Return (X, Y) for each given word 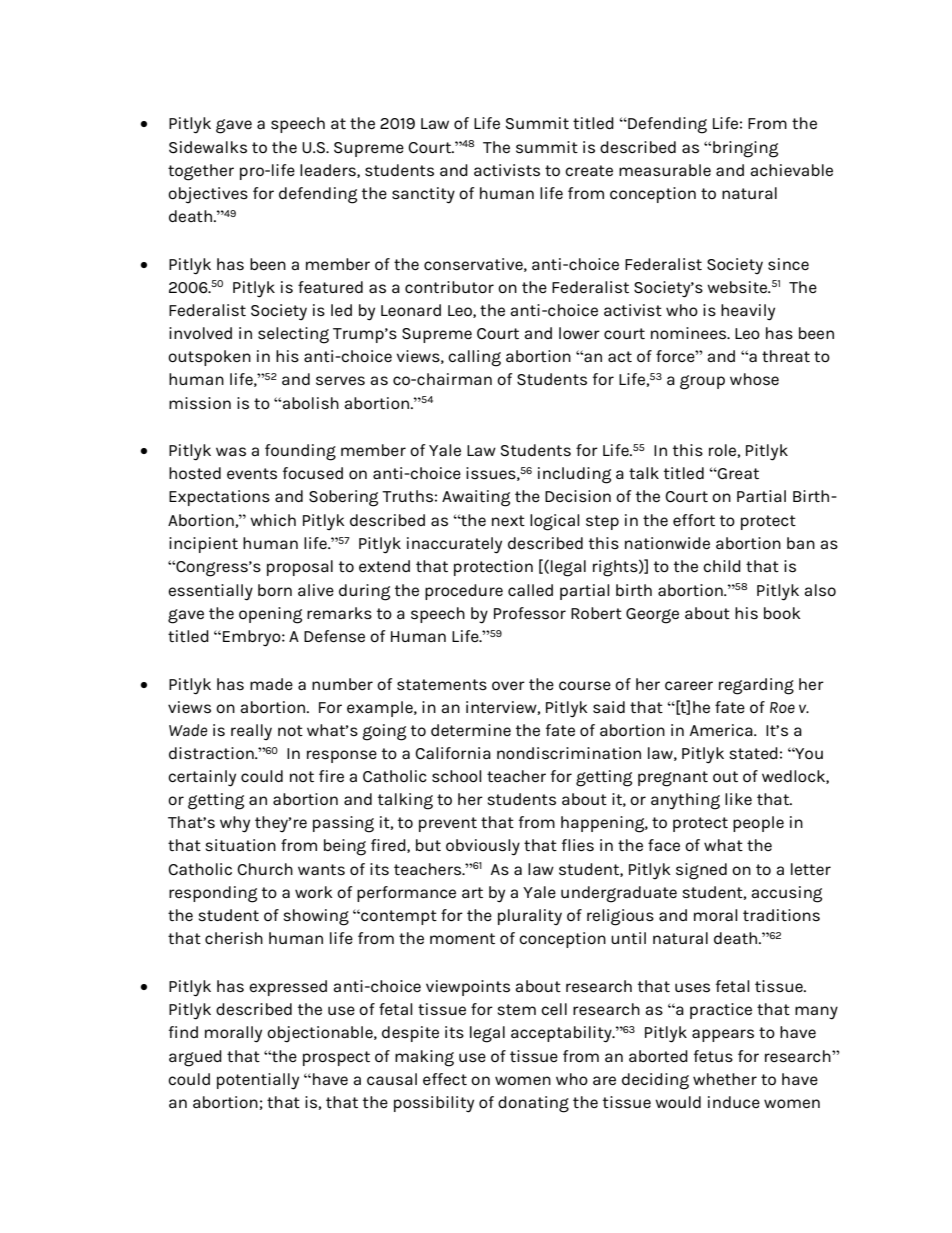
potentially (258, 1081)
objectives (208, 195)
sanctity (423, 195)
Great (737, 473)
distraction (212, 753)
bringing (745, 149)
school (457, 776)
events (252, 474)
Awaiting (476, 498)
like (738, 799)
